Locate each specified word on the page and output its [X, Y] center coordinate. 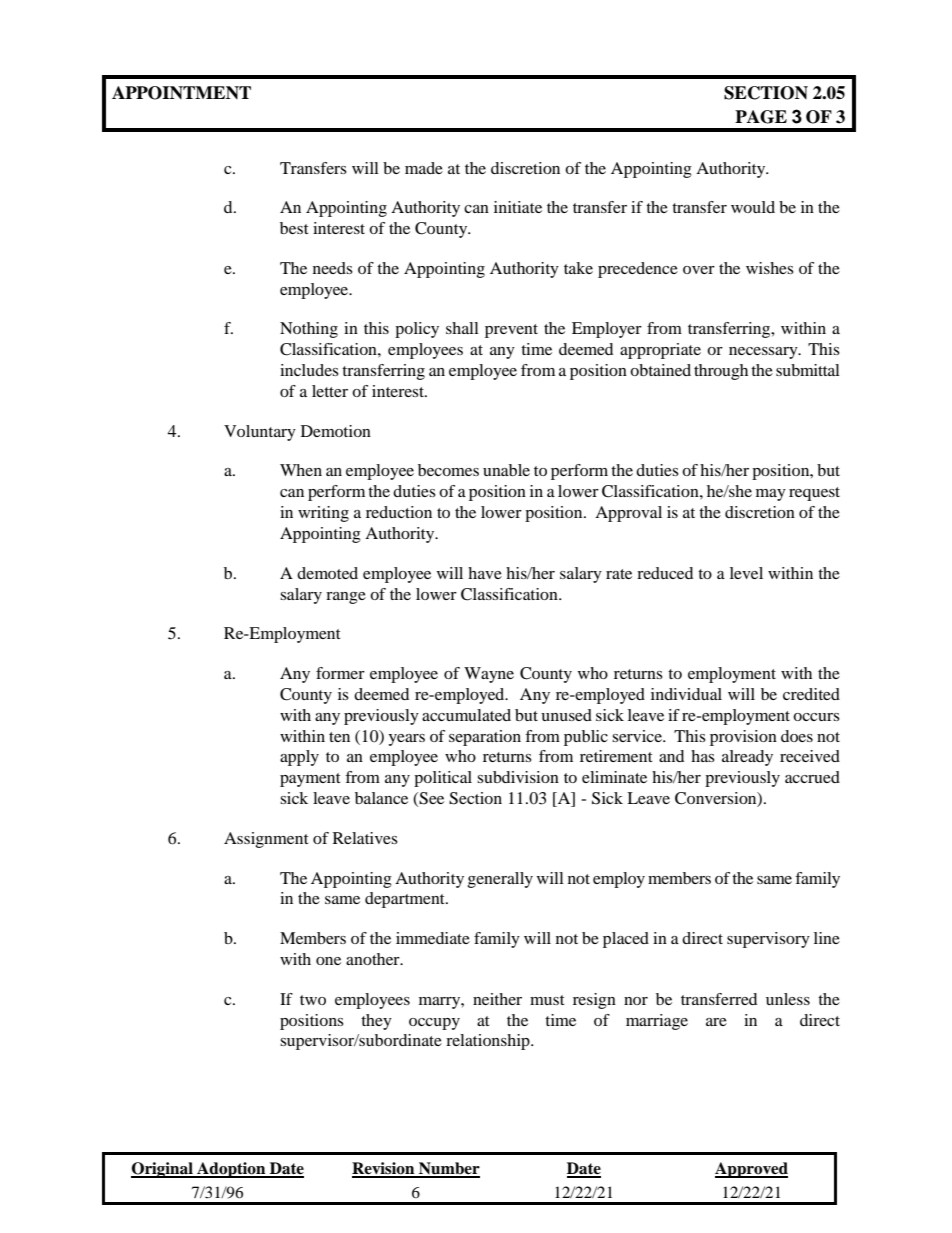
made [424, 168]
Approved [751, 1170]
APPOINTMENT [181, 93]
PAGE [761, 117]
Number [448, 1169]
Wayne [489, 675]
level [746, 573]
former [340, 673]
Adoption [231, 1170]
